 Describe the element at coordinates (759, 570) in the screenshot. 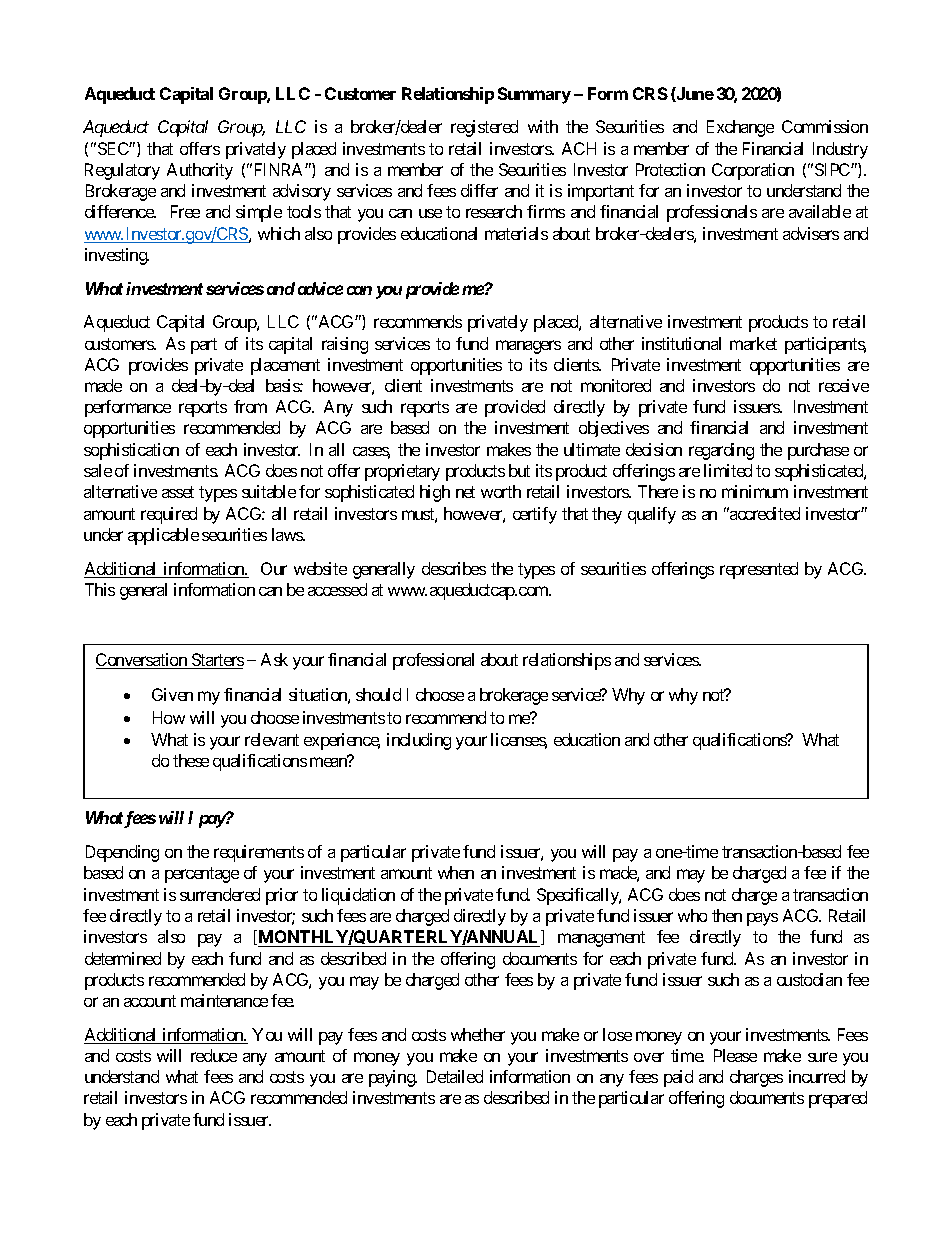

I see `represented` at that location.
